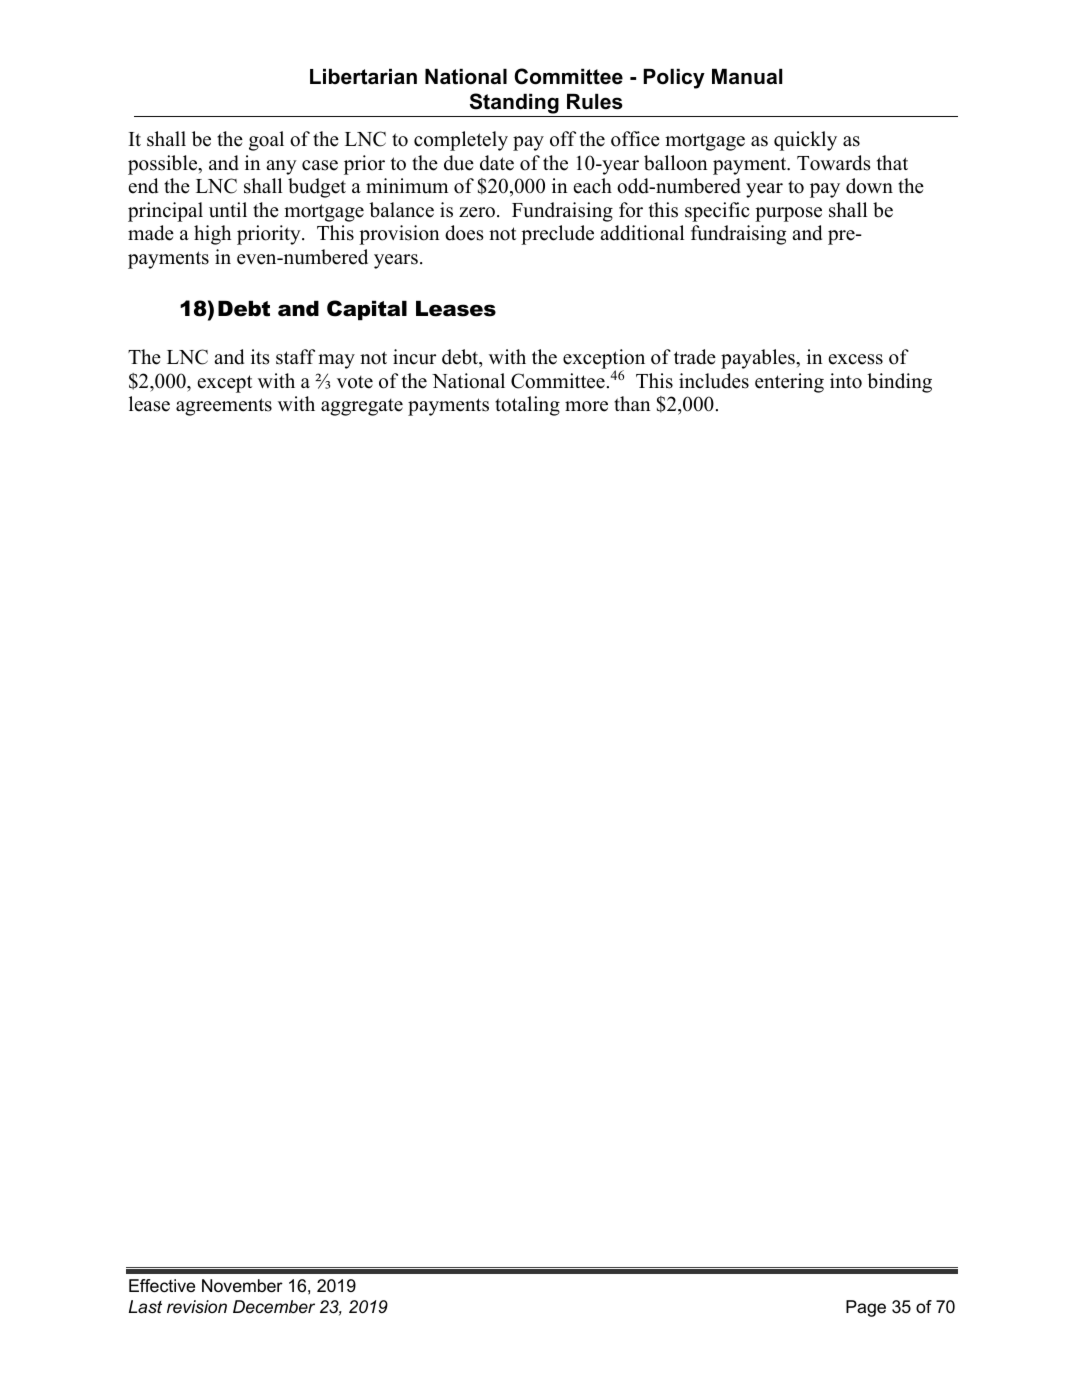 The image size is (1082, 1400). I want to click on totaling, so click(527, 406).
